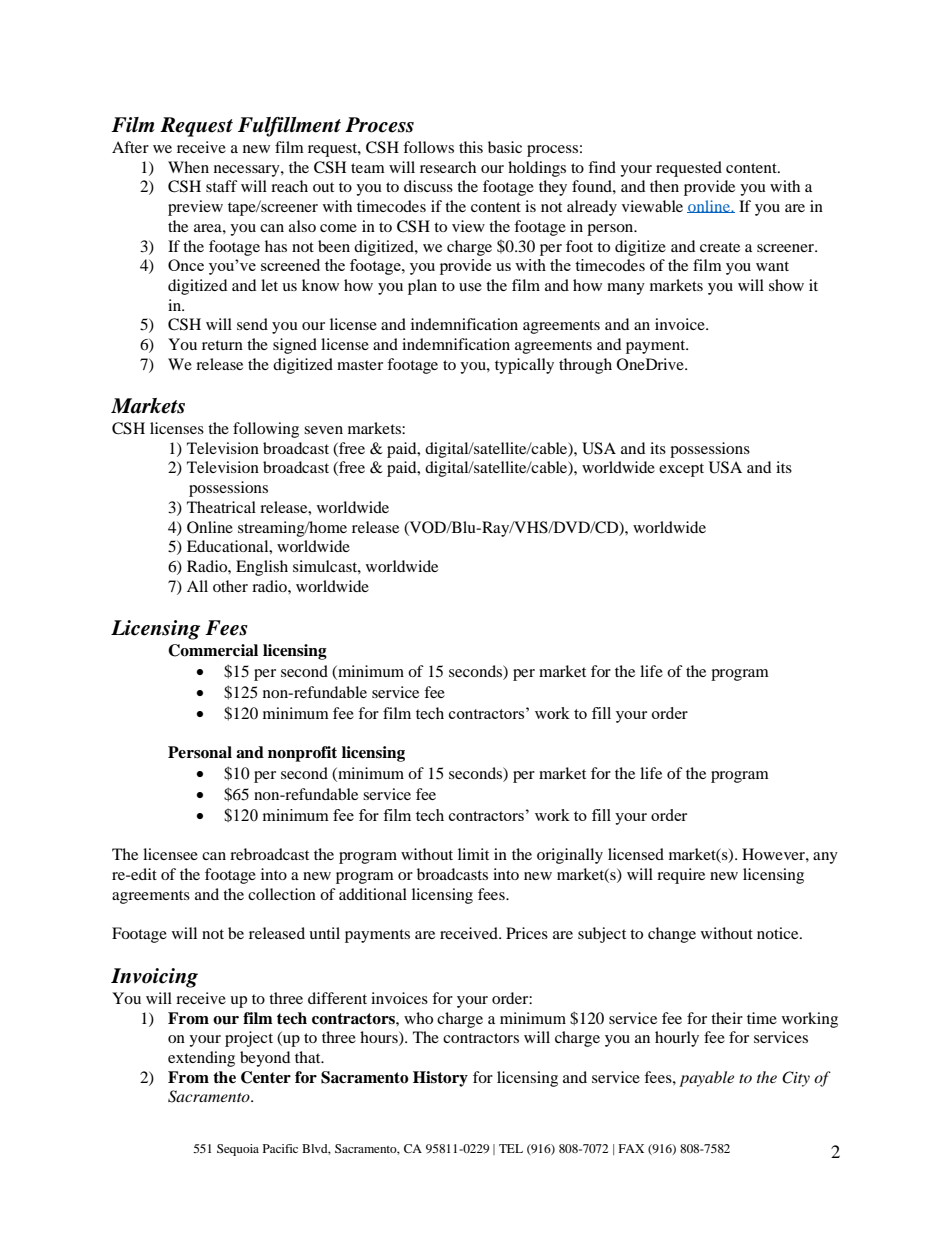 This page has height=1233, width=952. What do you see at coordinates (222, 186) in the page?
I see `staff` at bounding box center [222, 186].
